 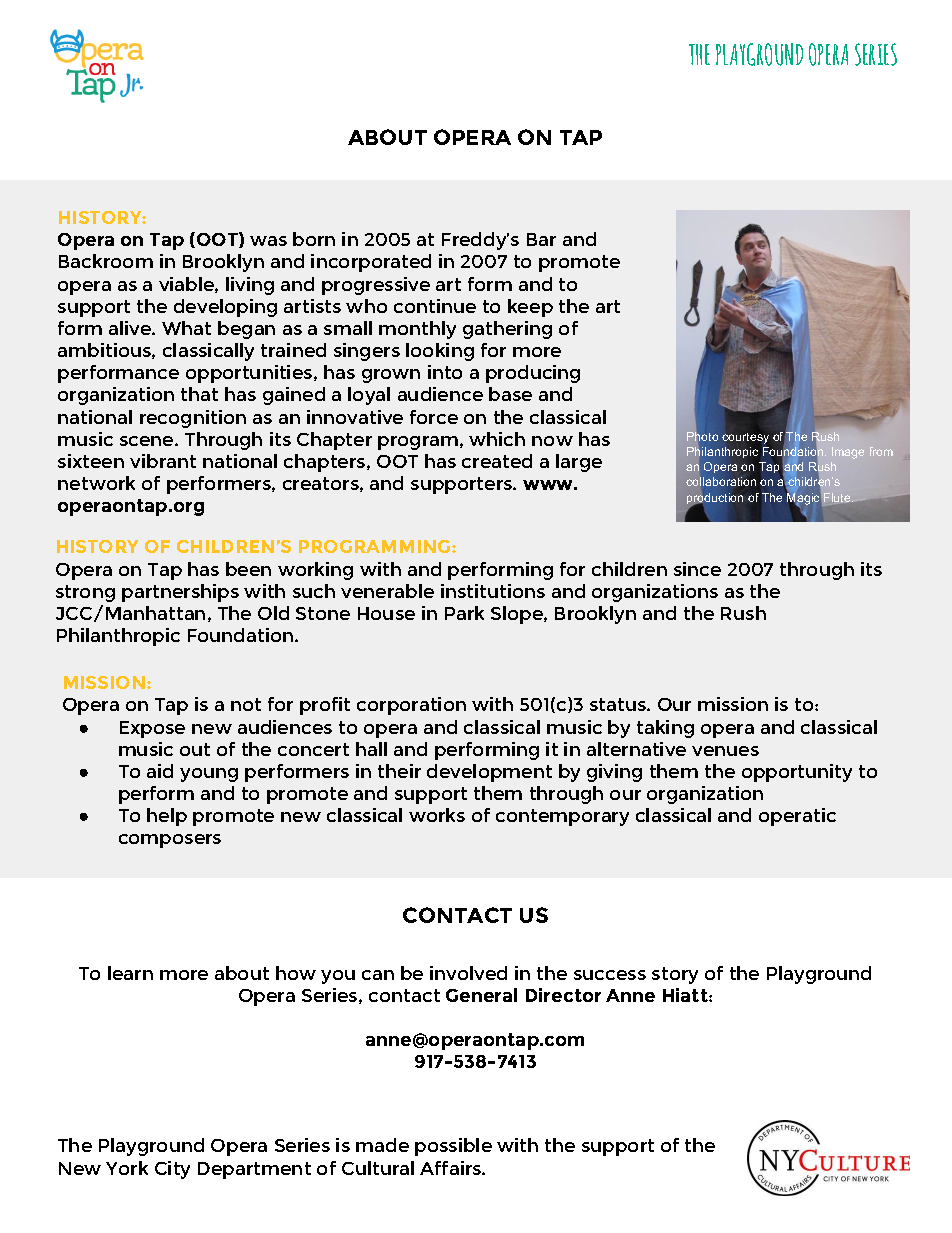 What do you see at coordinates (797, 773) in the page?
I see `opportunity` at bounding box center [797, 773].
